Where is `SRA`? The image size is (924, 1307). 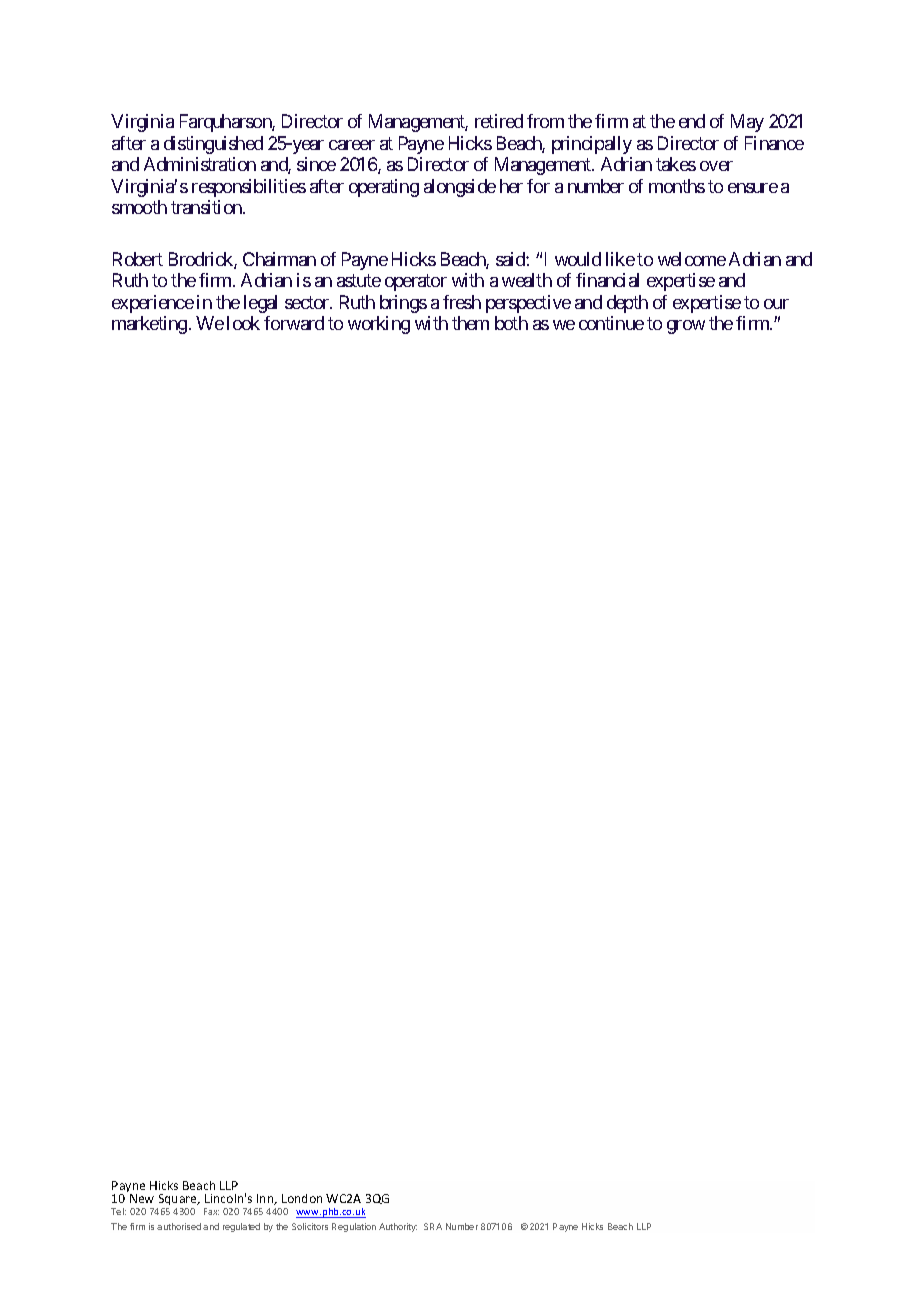
SRA is located at coordinates (433, 1226).
